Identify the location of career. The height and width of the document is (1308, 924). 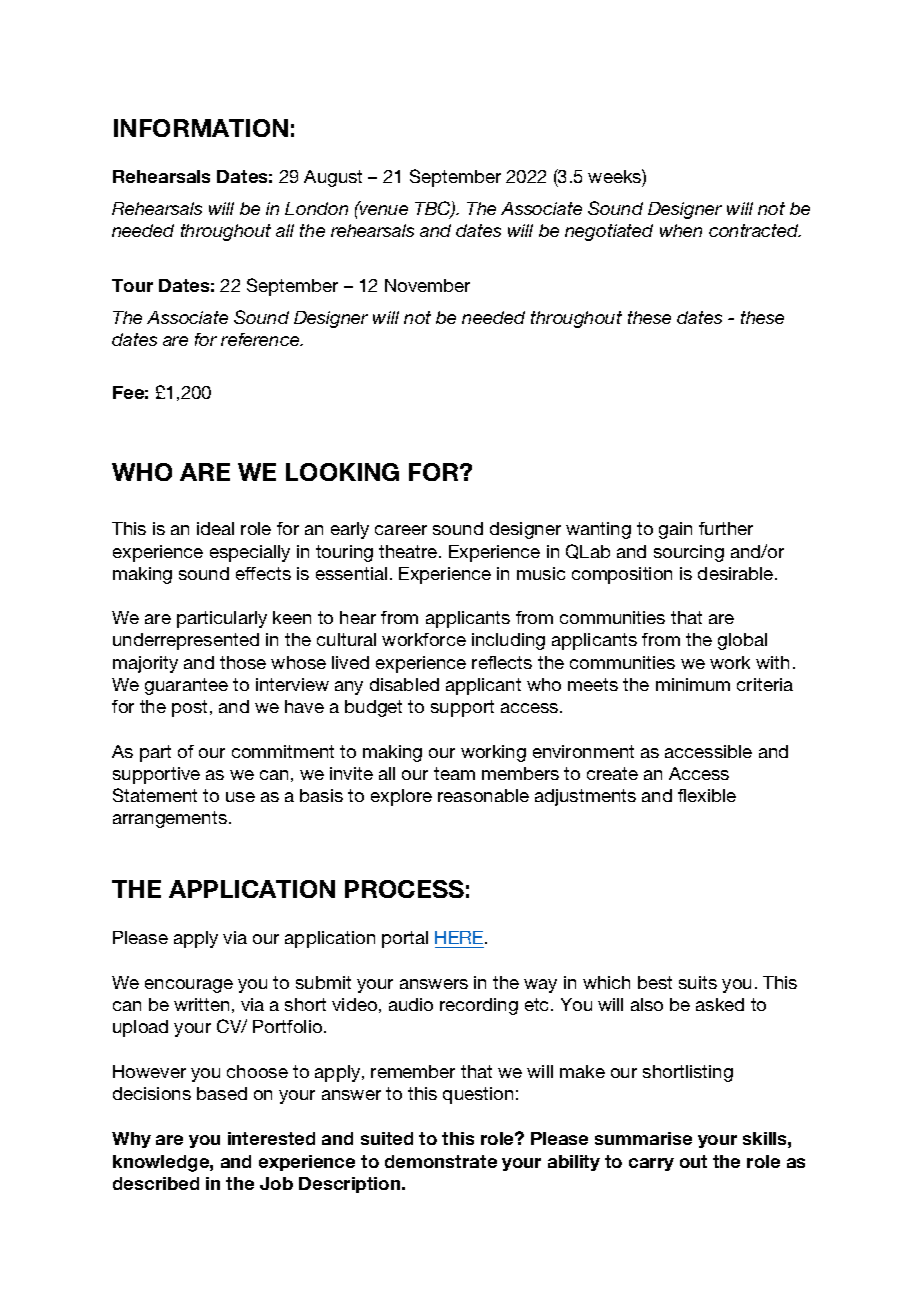
(401, 530).
